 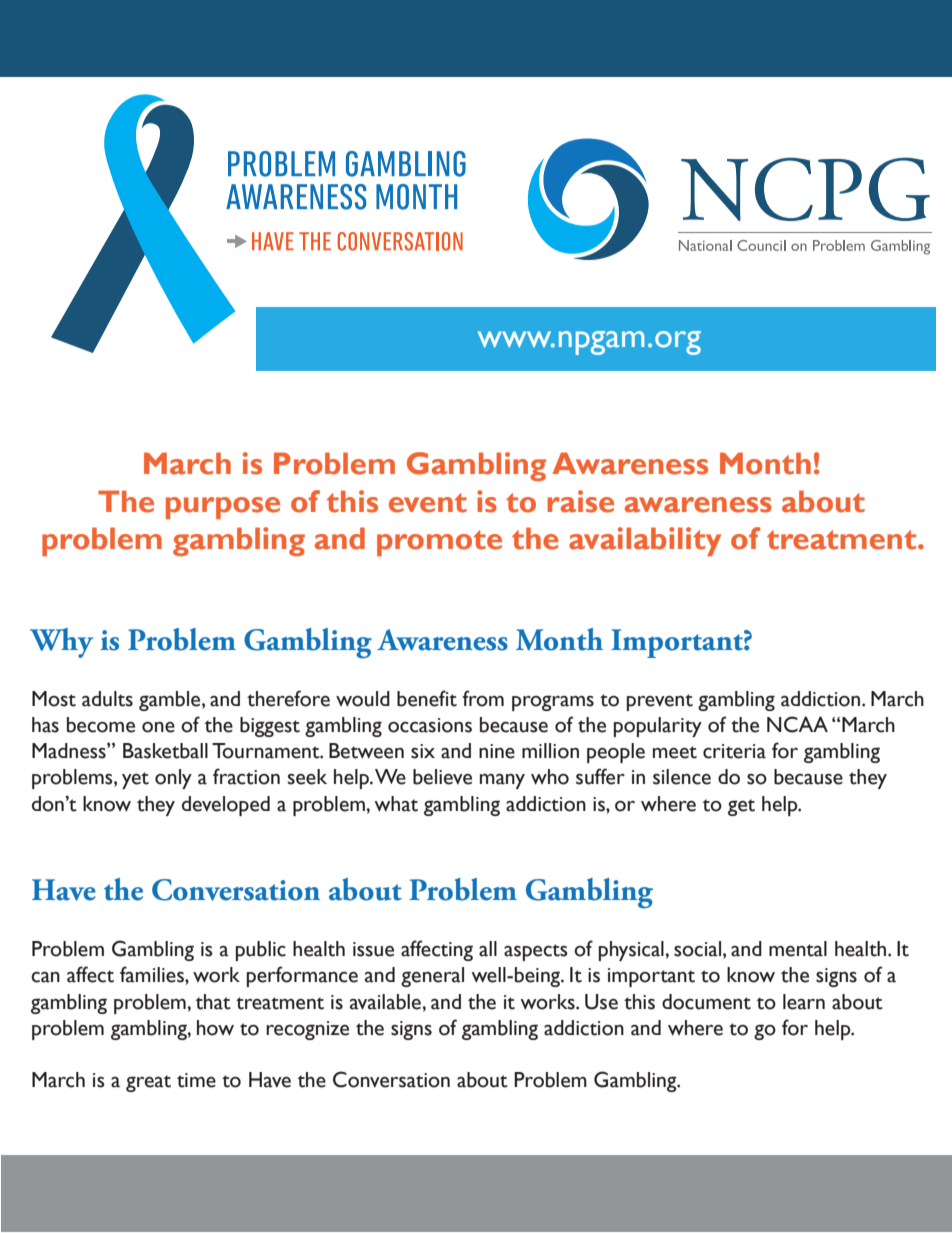 I want to click on yet, so click(x=135, y=780).
